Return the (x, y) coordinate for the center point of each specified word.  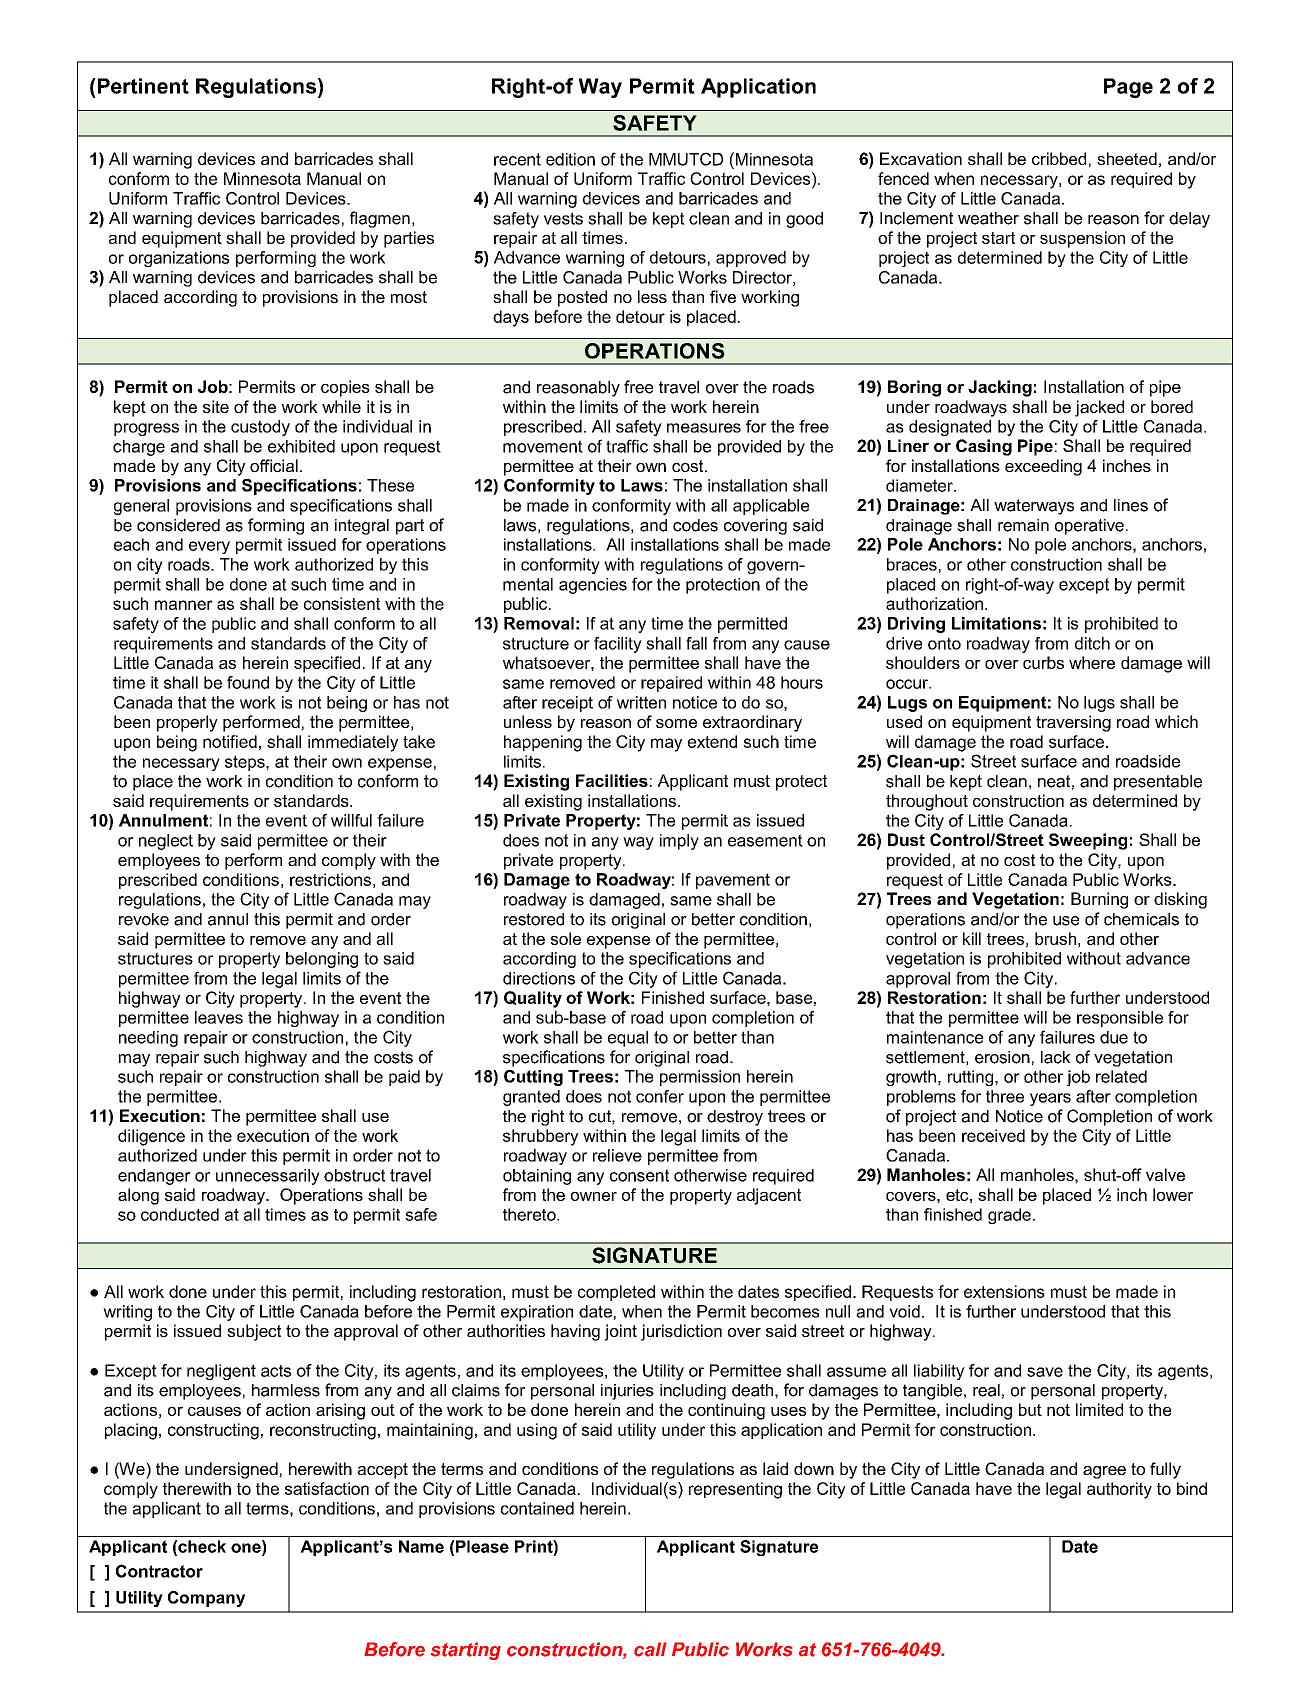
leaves (219, 1017)
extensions (1004, 1291)
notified (230, 741)
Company (206, 1599)
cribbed (1059, 158)
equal (628, 1039)
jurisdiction (681, 1332)
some (676, 723)
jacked (1099, 408)
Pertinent (142, 86)
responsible (1120, 1019)
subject (254, 1332)
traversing (1073, 723)
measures (704, 428)
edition (570, 159)
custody (260, 428)
